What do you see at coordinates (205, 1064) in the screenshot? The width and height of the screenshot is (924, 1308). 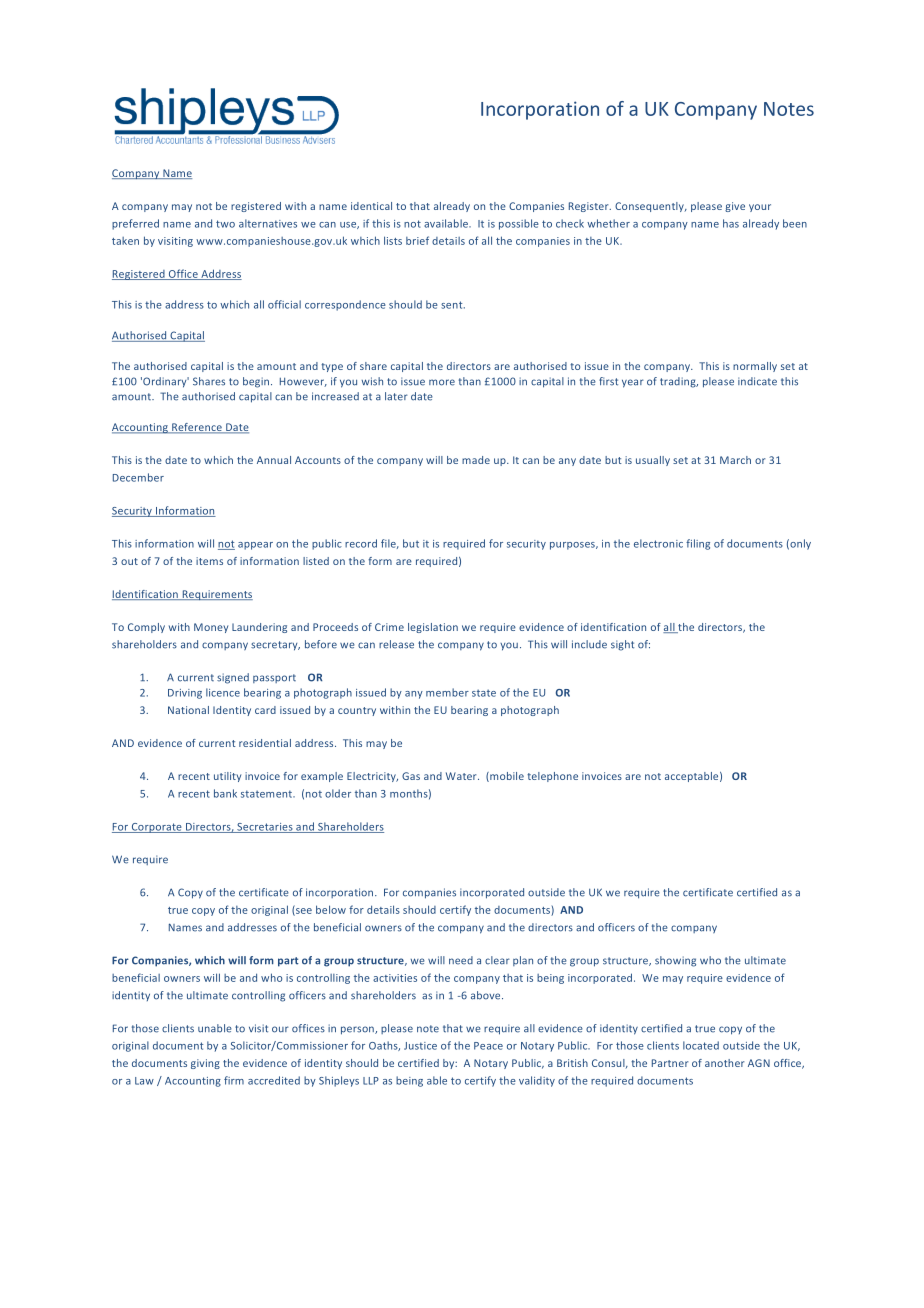 I see `giving` at bounding box center [205, 1064].
